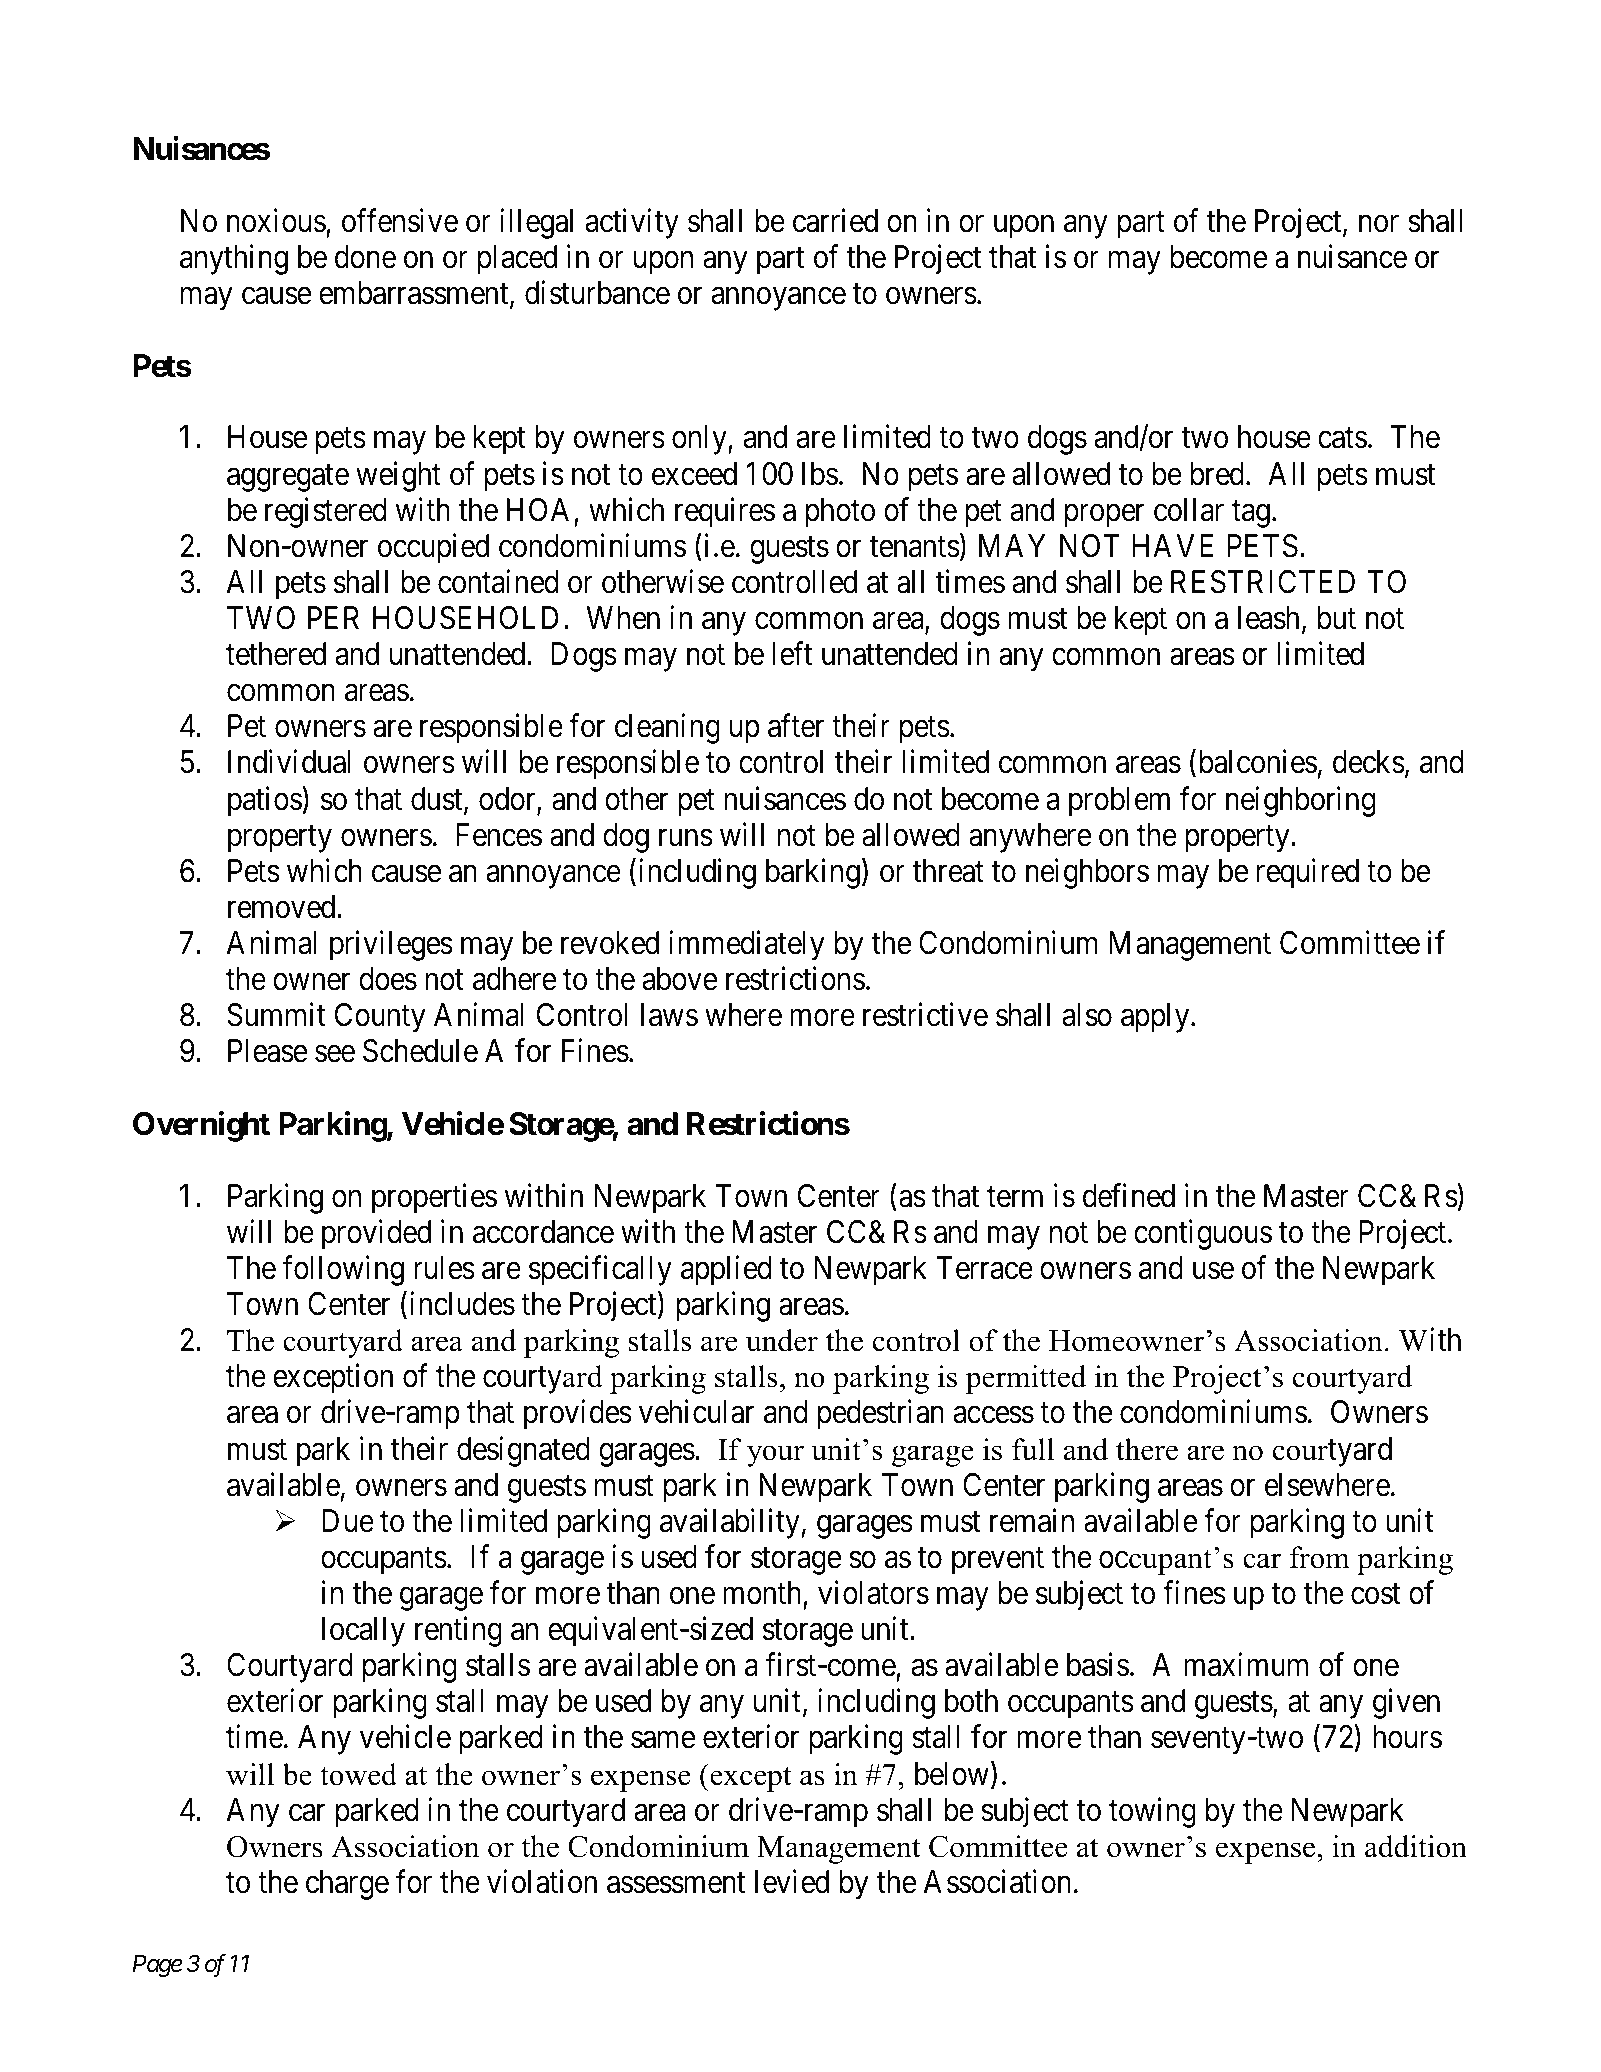  I want to click on your, so click(775, 1456).
